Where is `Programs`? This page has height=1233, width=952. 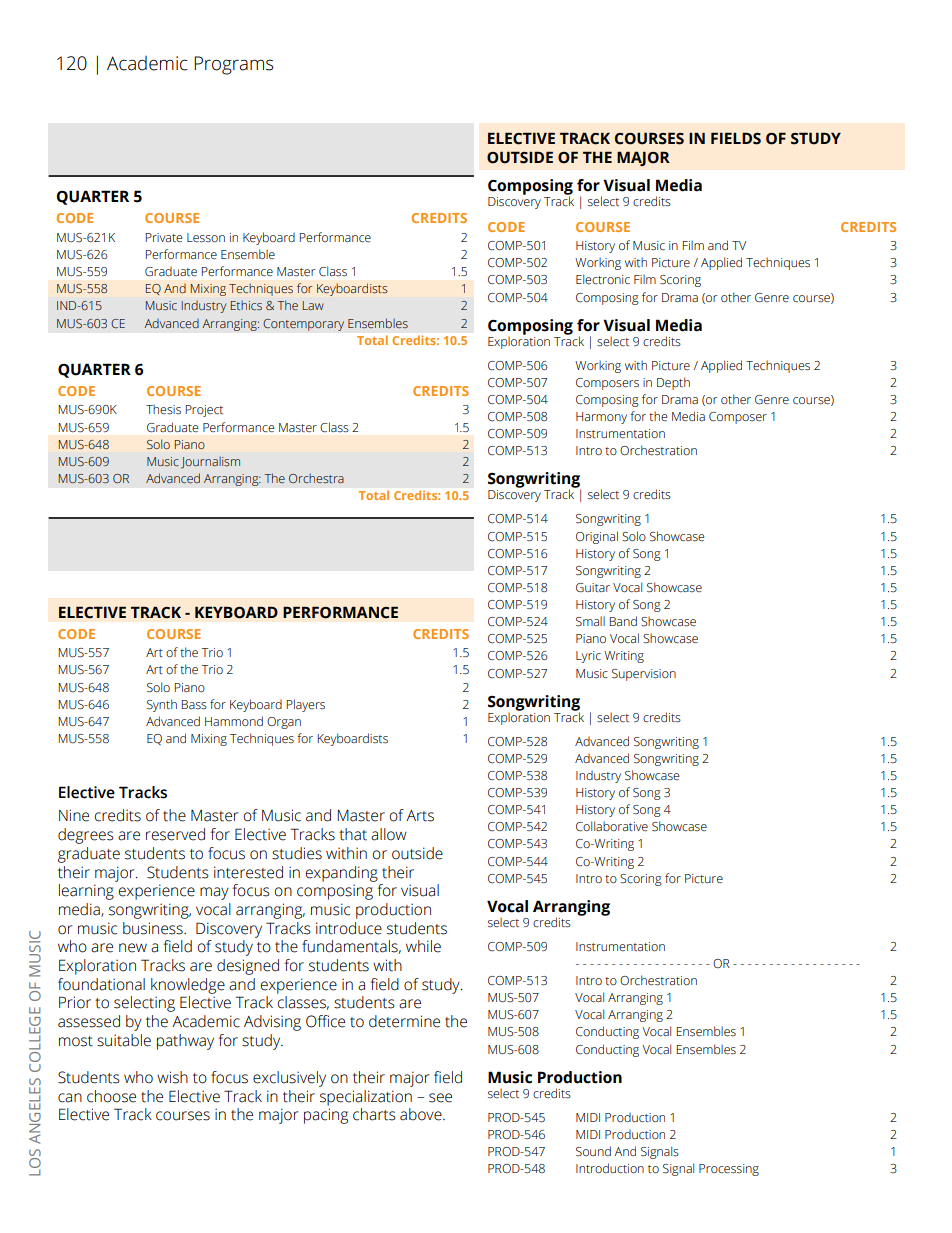
Programs is located at coordinates (234, 65).
